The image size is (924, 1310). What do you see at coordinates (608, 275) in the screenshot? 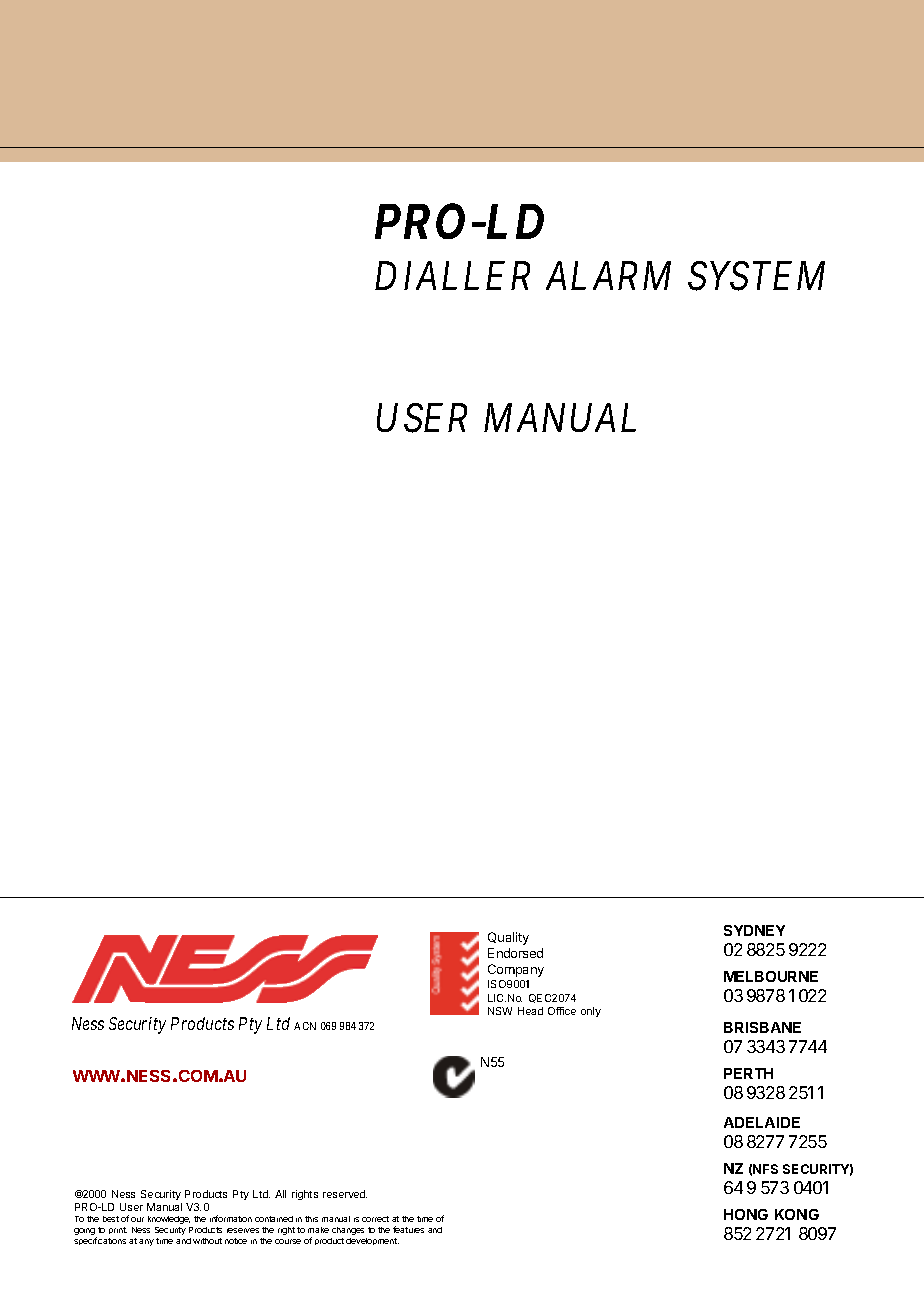
I see `ALARM` at bounding box center [608, 275].
